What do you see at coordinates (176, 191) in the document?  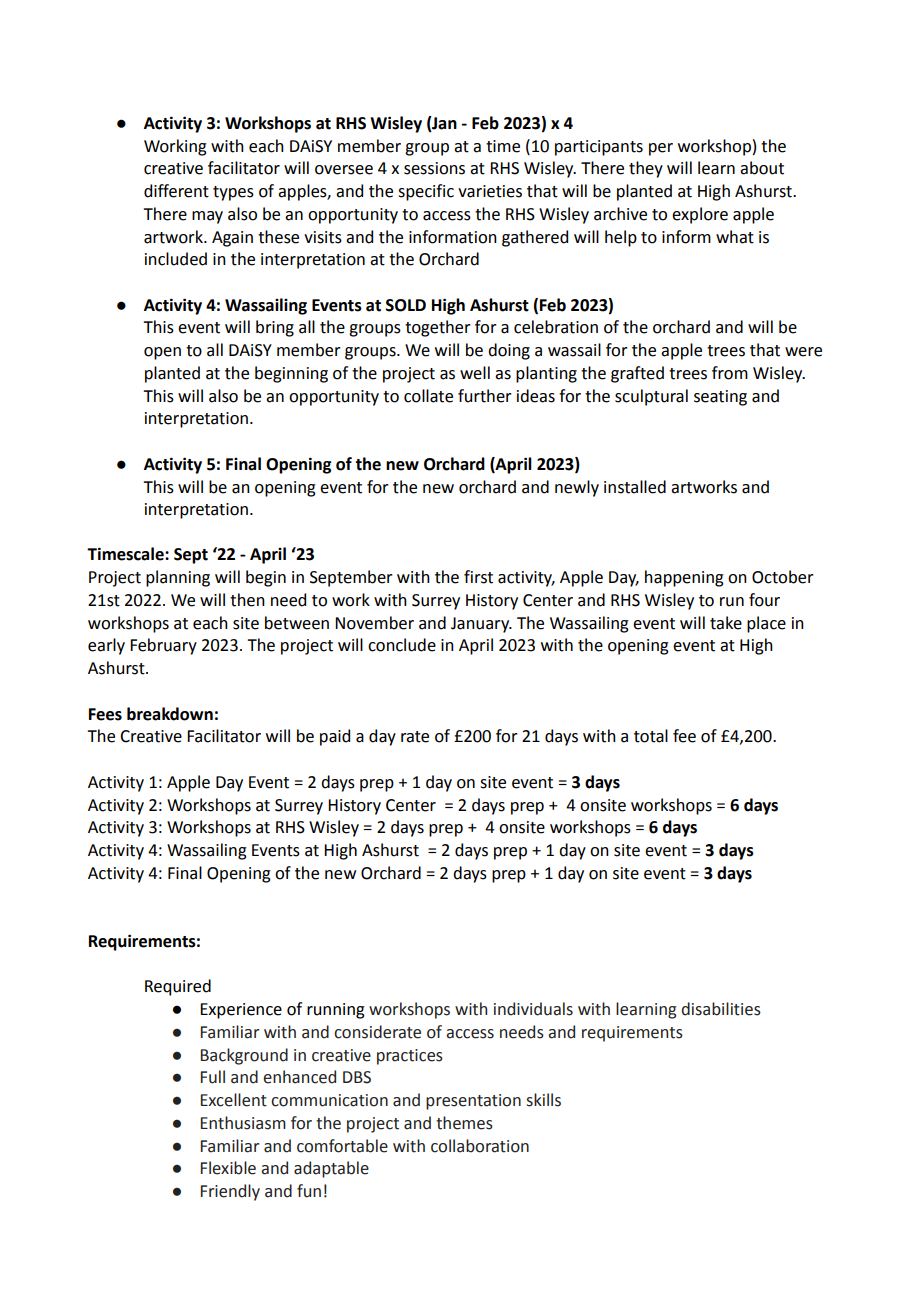 I see `different` at bounding box center [176, 191].
